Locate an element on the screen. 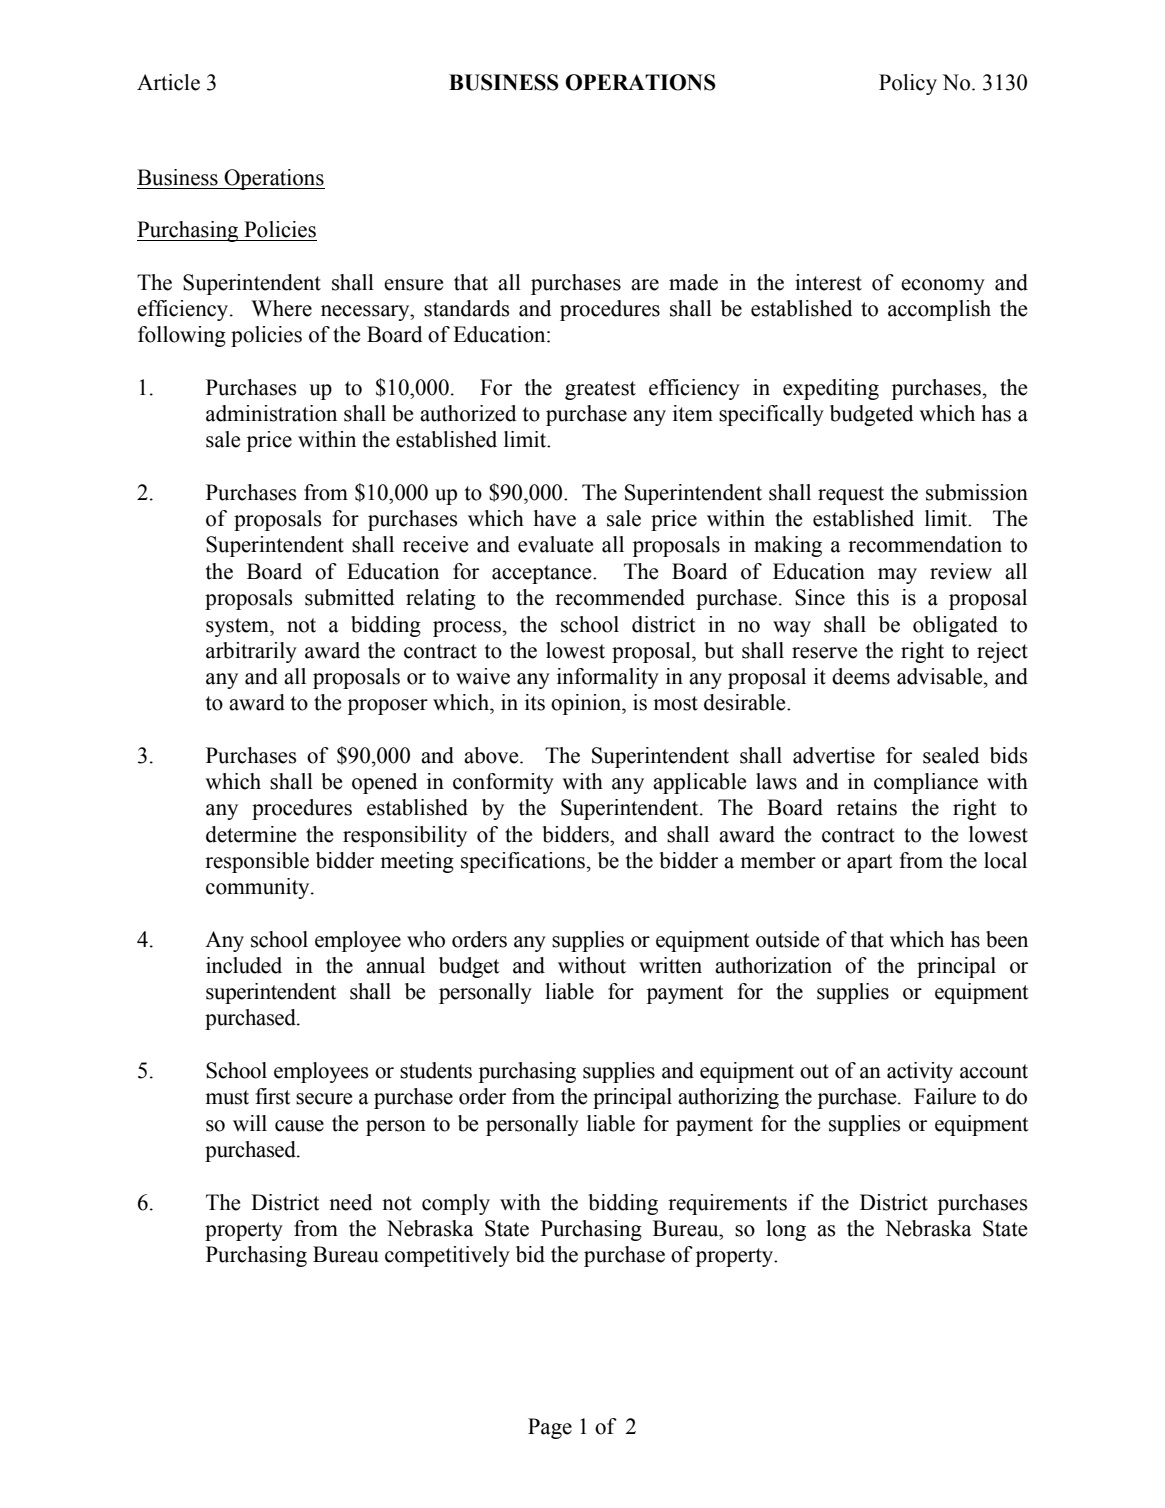 The width and height of the screenshot is (1165, 1508). are is located at coordinates (645, 285).
